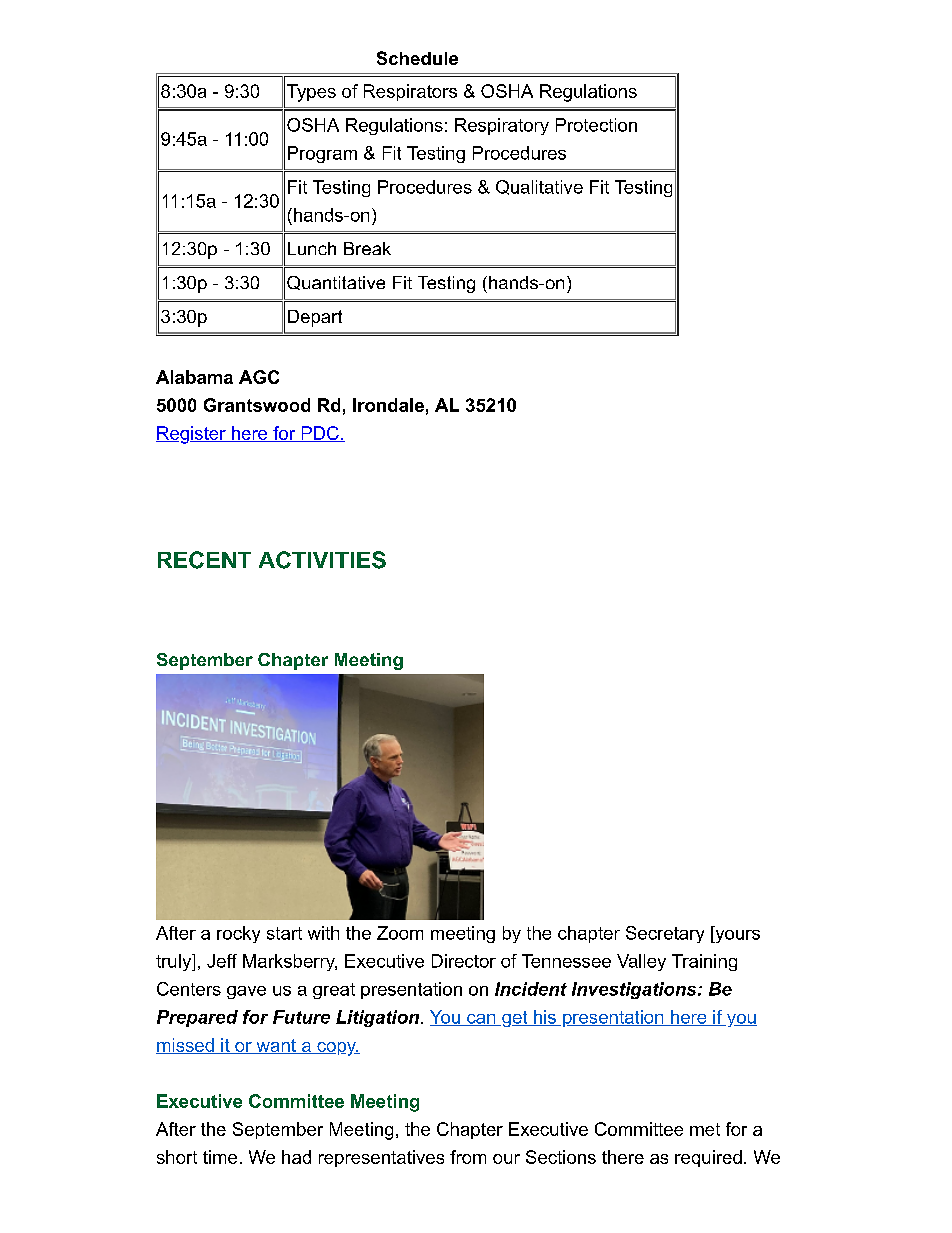 The height and width of the page is (1233, 952). Describe the element at coordinates (539, 187) in the page. I see `Qualitative` at that location.
